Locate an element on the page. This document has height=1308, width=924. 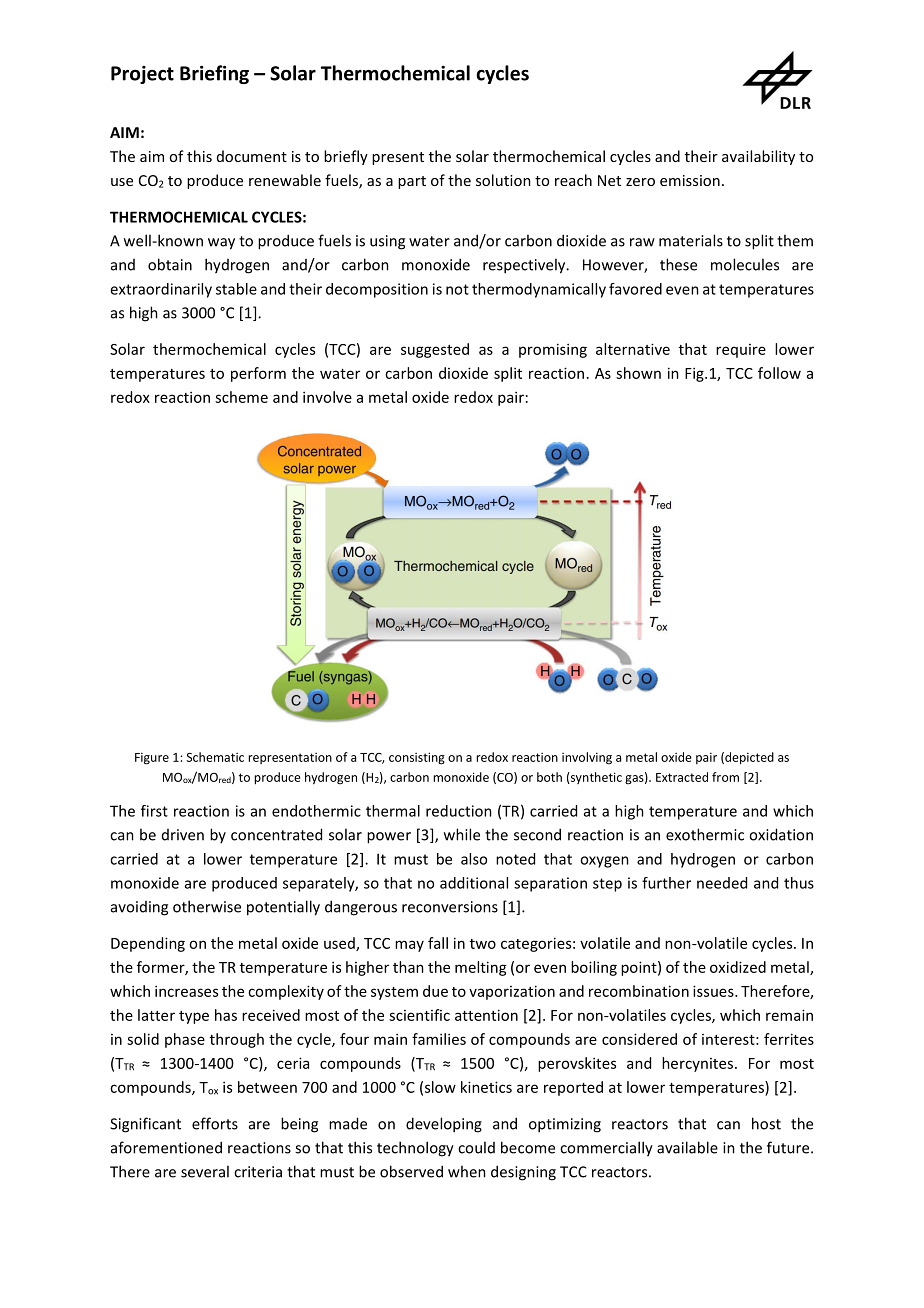
require is located at coordinates (741, 351).
